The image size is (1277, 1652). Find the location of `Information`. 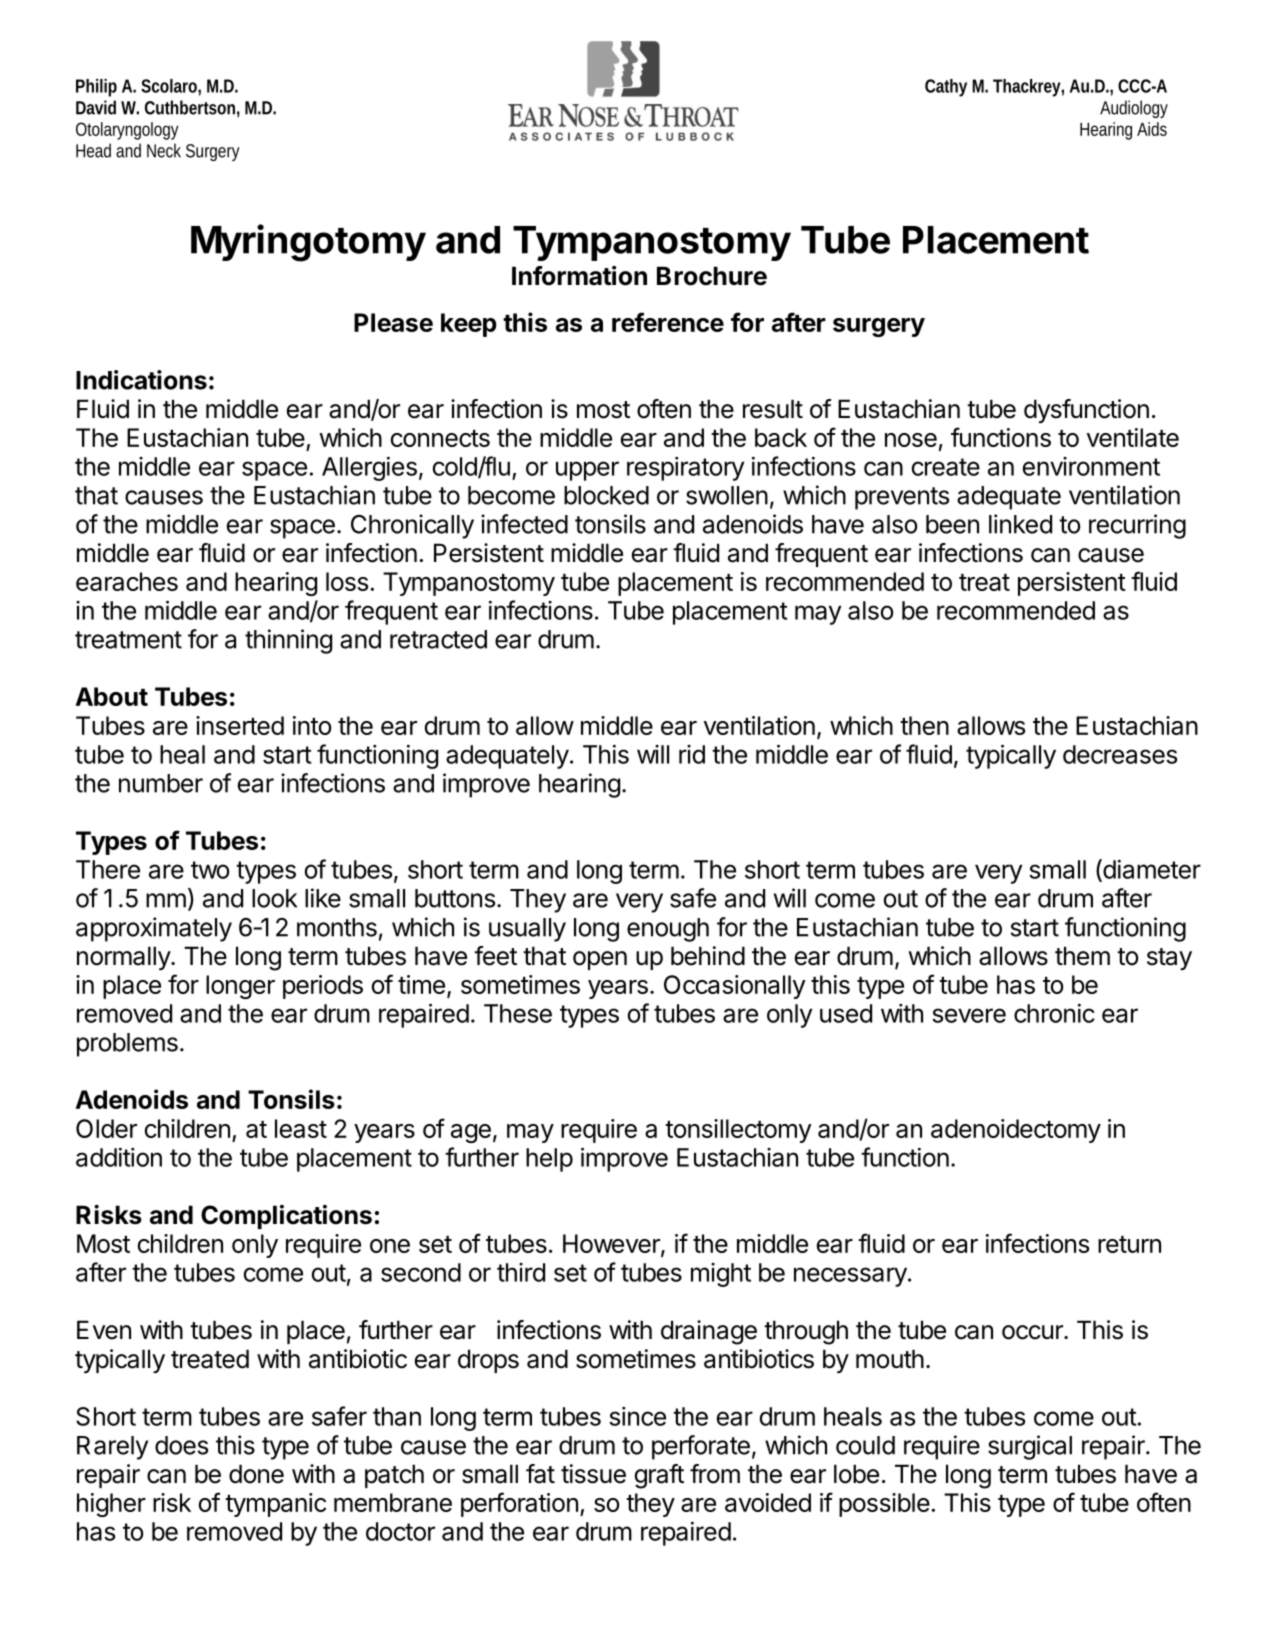

Information is located at coordinates (579, 276).
